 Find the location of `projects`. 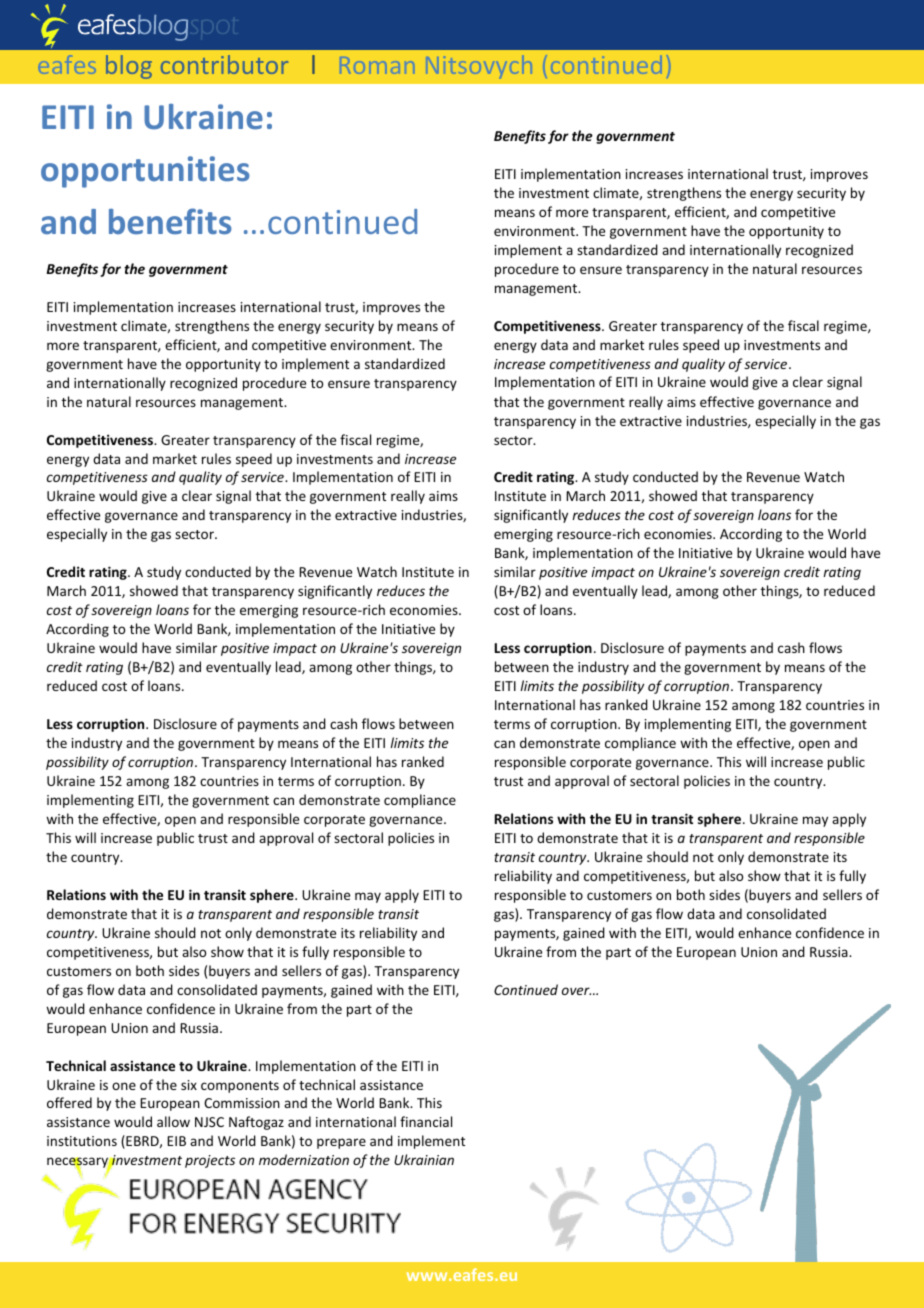

projects is located at coordinates (210, 1161).
